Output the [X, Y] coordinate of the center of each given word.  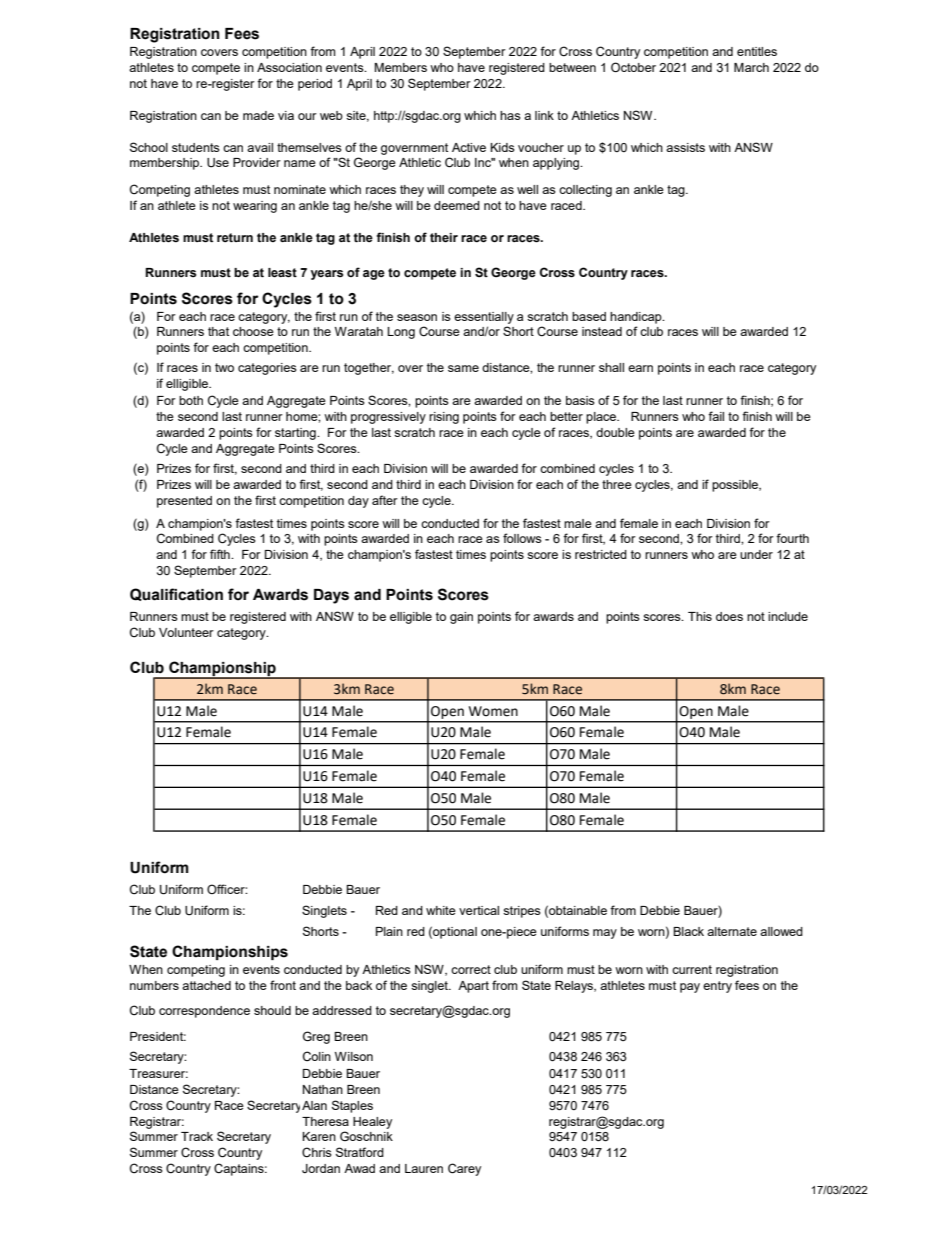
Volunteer [186, 632]
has [510, 115]
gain [461, 618]
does [729, 616]
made [258, 115]
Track [197, 1136]
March [751, 67]
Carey [464, 1169]
